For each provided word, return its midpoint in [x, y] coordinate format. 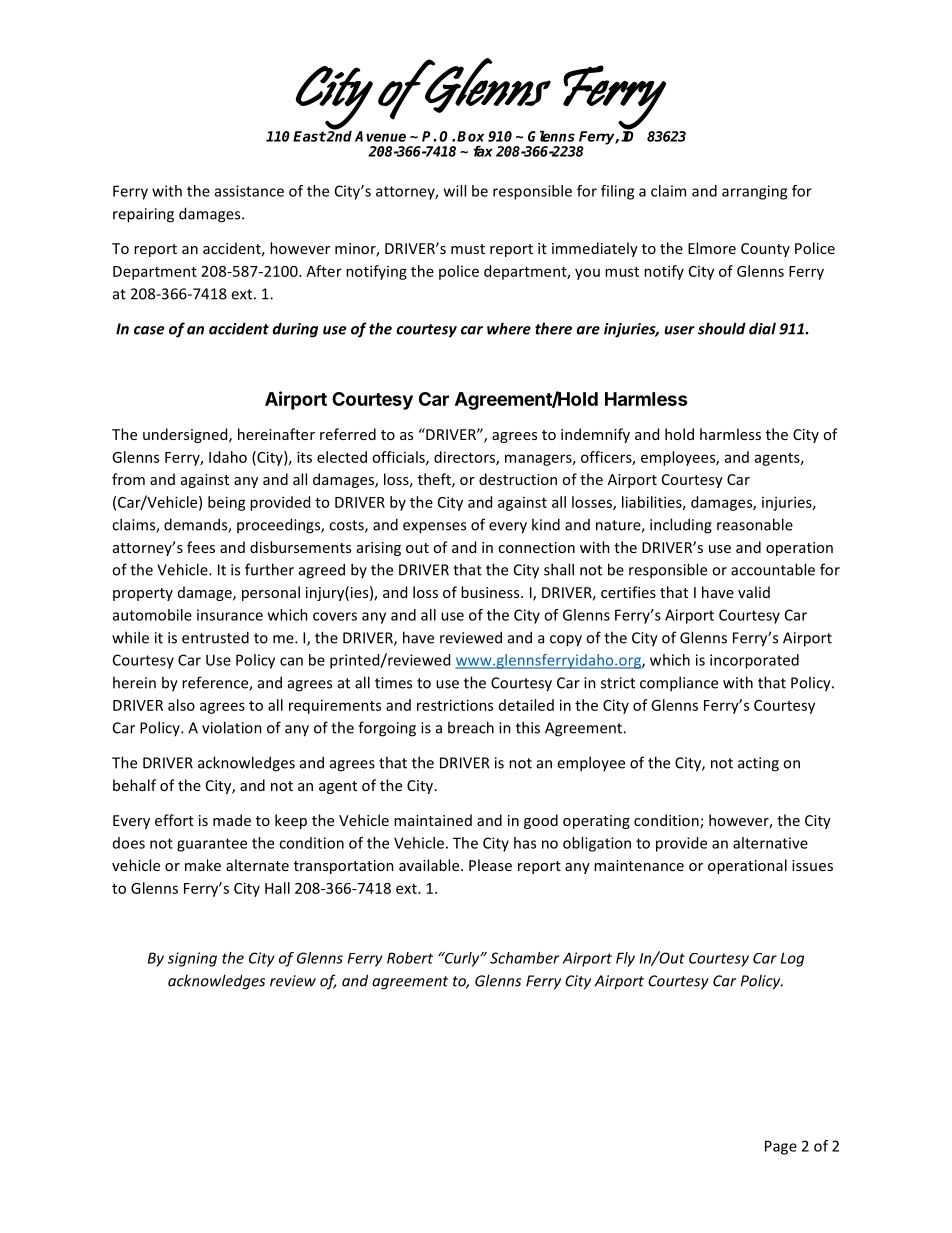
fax [483, 151]
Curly [462, 959]
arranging [754, 192]
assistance [249, 191]
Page [781, 1147]
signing [192, 959]
